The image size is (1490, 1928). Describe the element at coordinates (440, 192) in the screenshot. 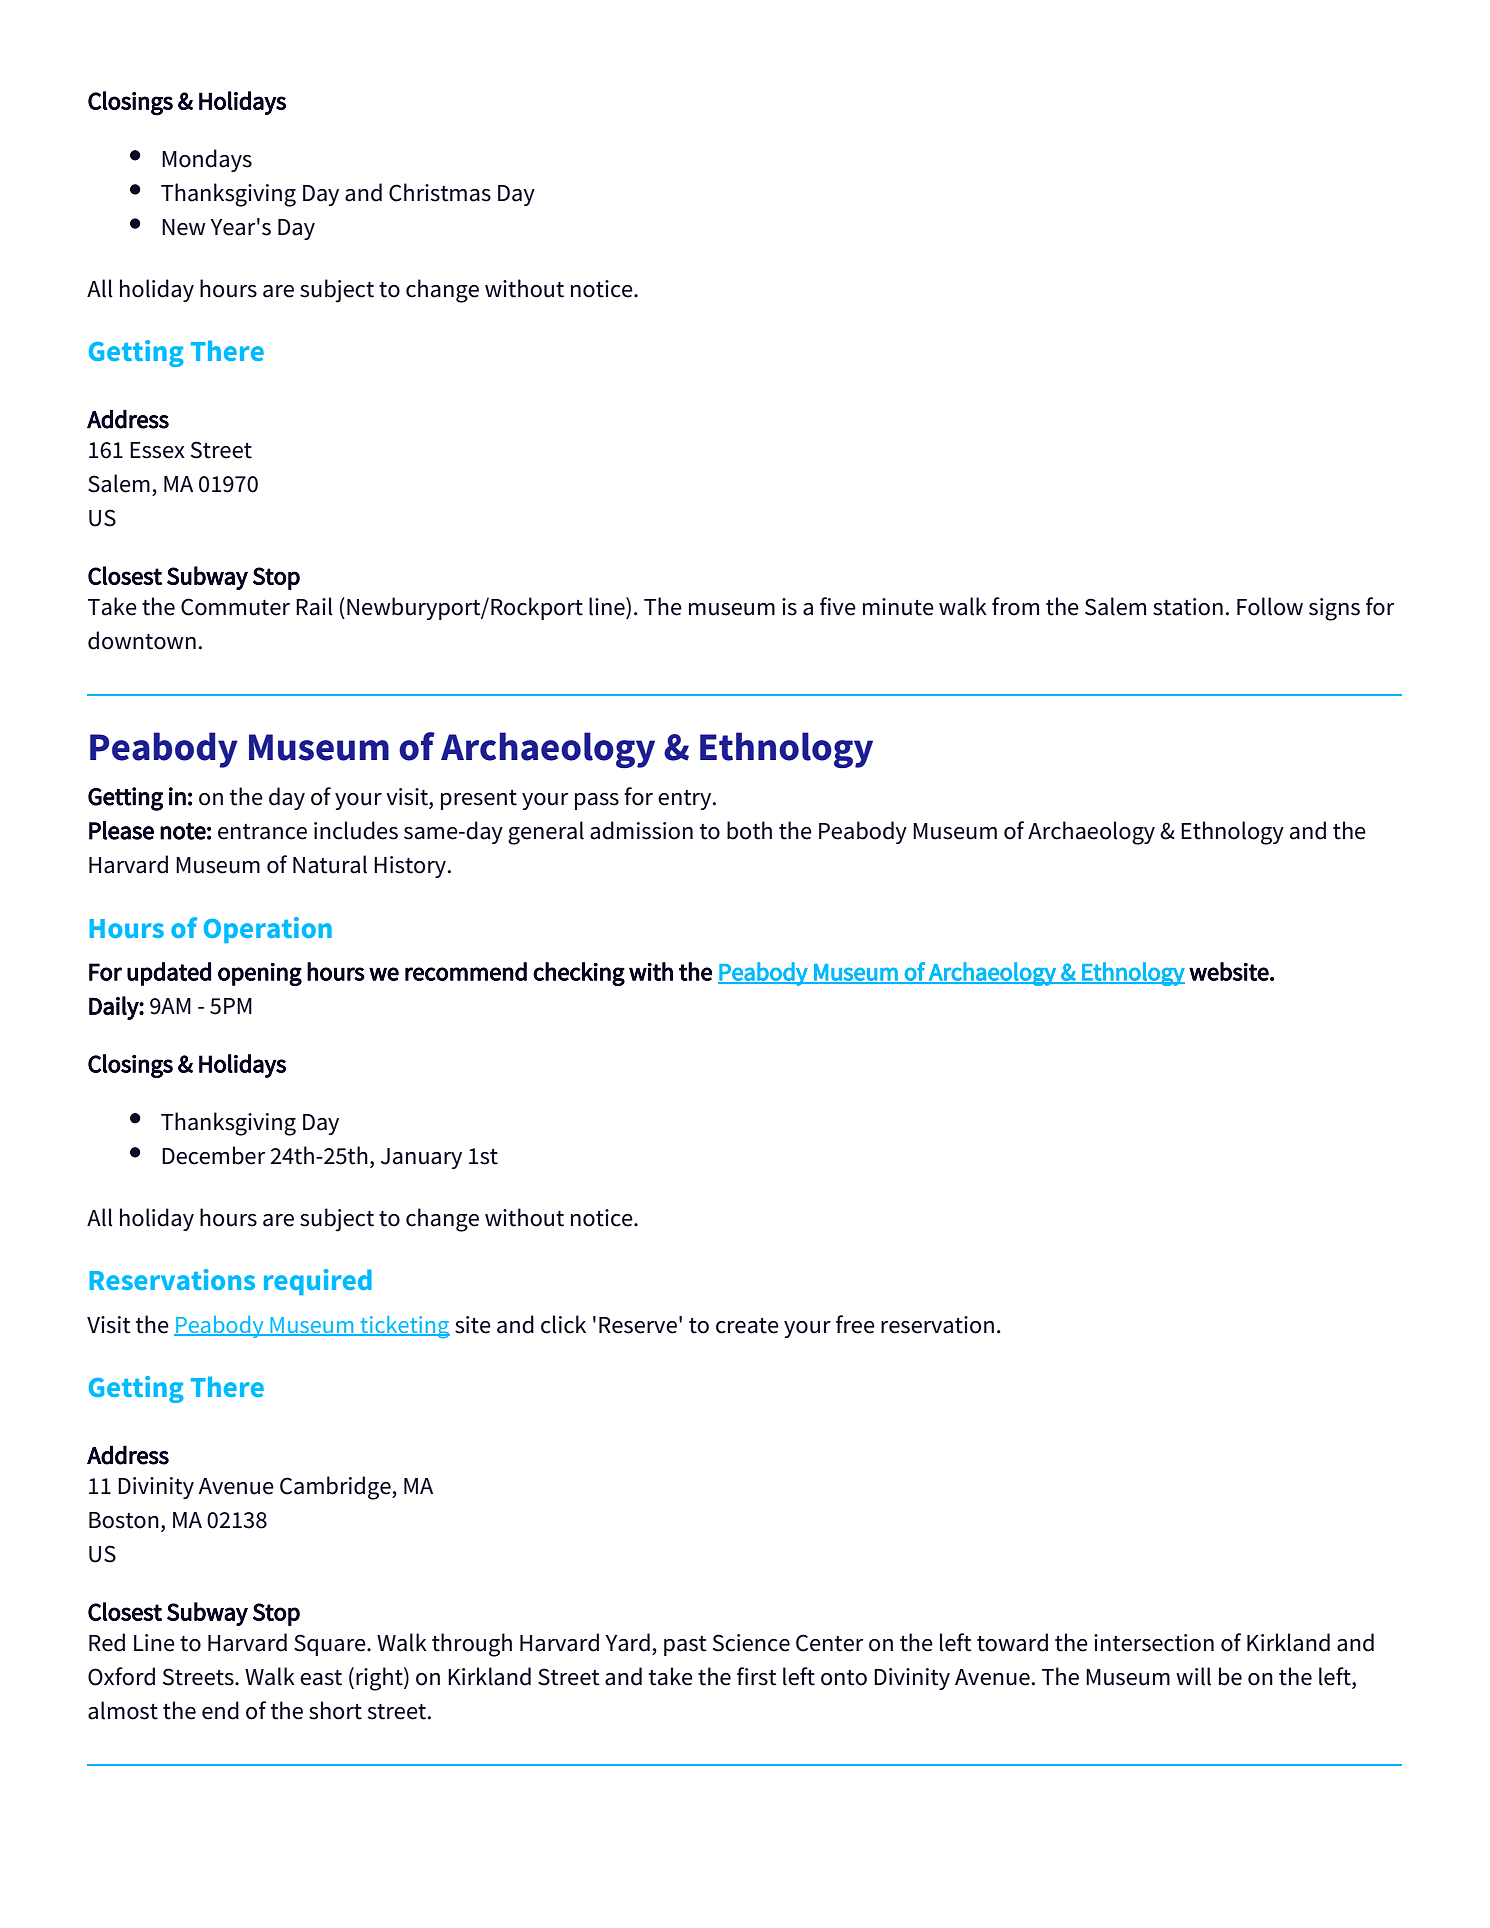

I see `Christmas` at that location.
